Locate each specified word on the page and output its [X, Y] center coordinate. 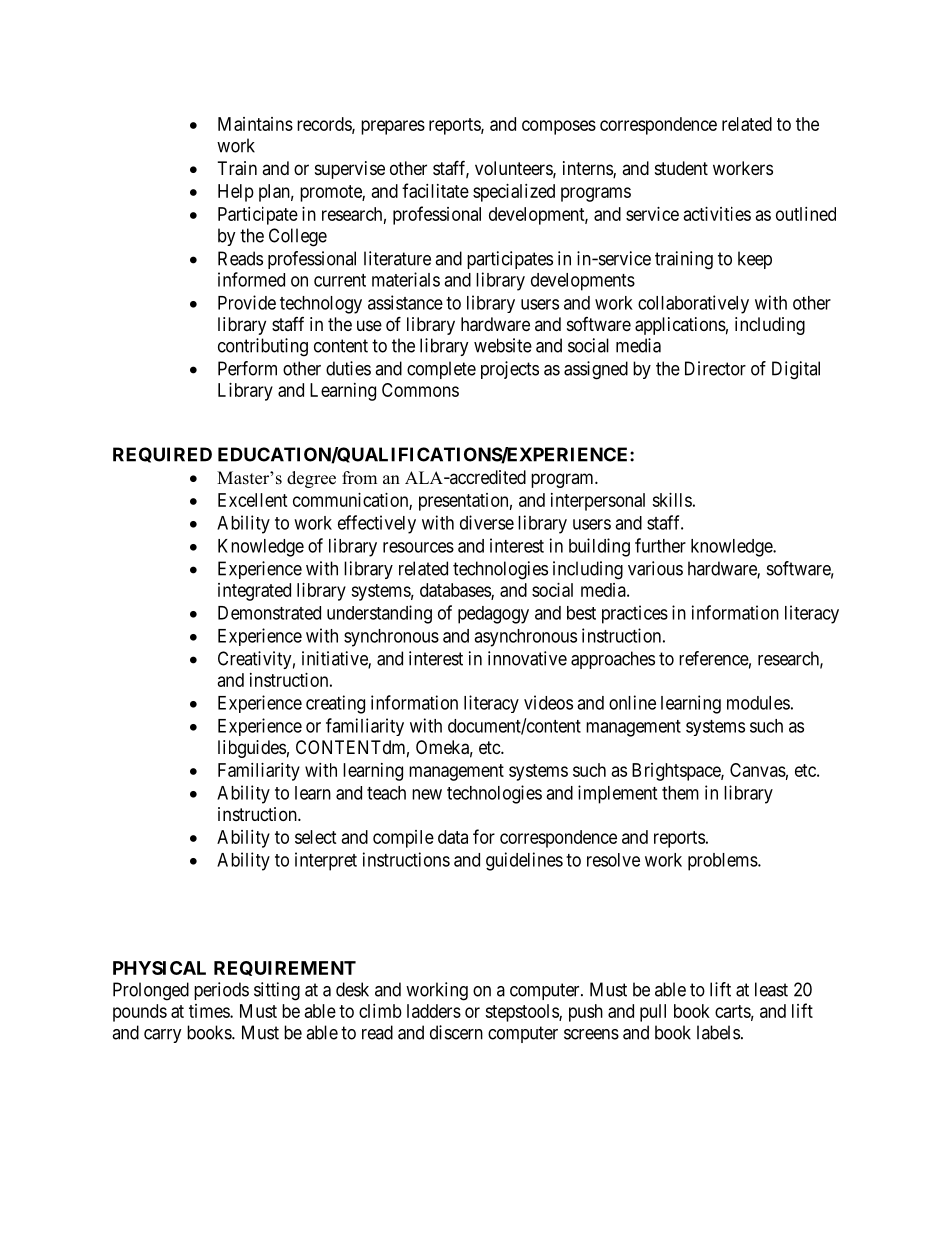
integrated [254, 592]
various [655, 568]
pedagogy [493, 615]
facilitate [435, 190]
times [210, 1011]
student [681, 168]
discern [456, 1032]
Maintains [255, 124]
